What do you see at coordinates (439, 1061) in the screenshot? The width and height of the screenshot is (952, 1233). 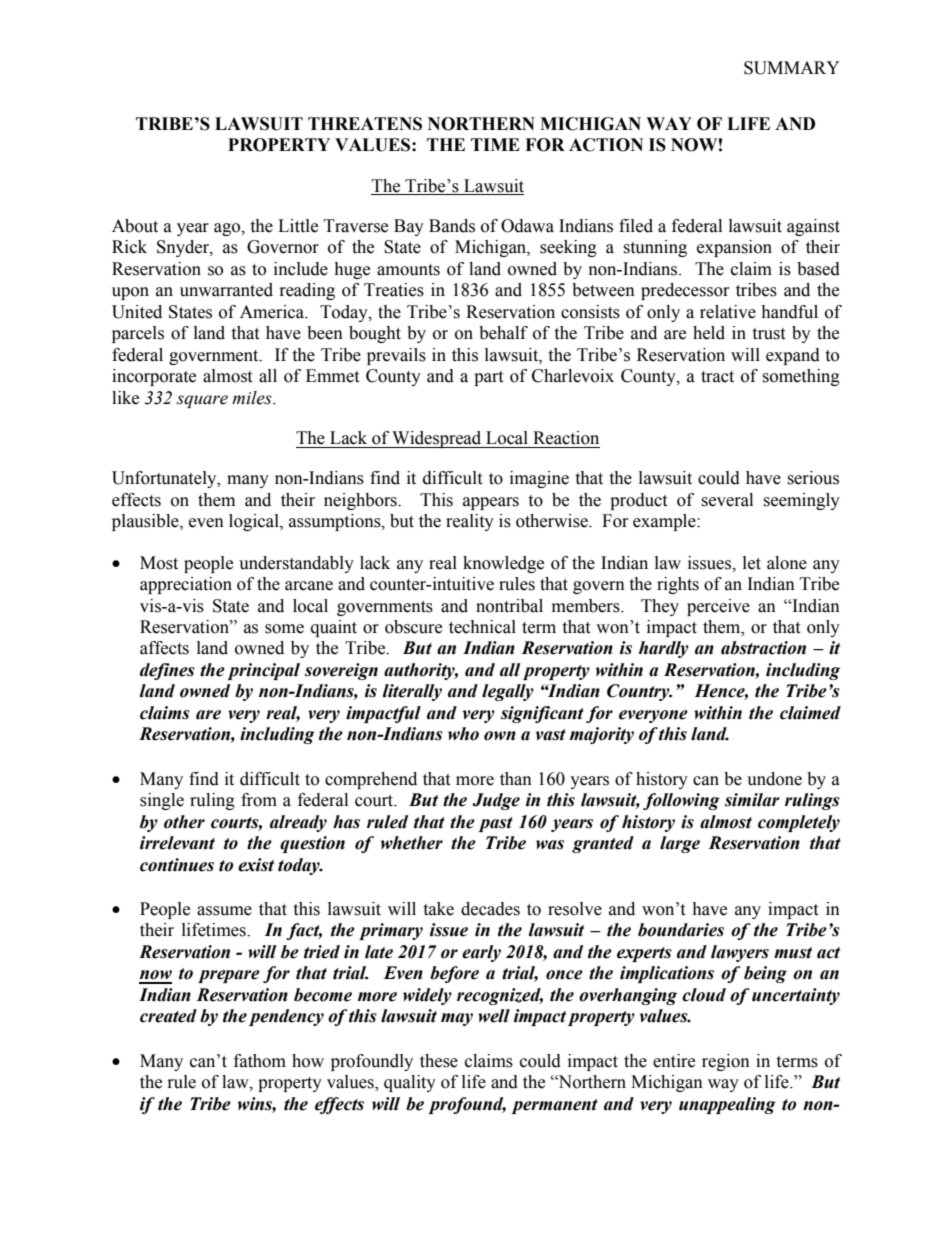 I see `these` at bounding box center [439, 1061].
